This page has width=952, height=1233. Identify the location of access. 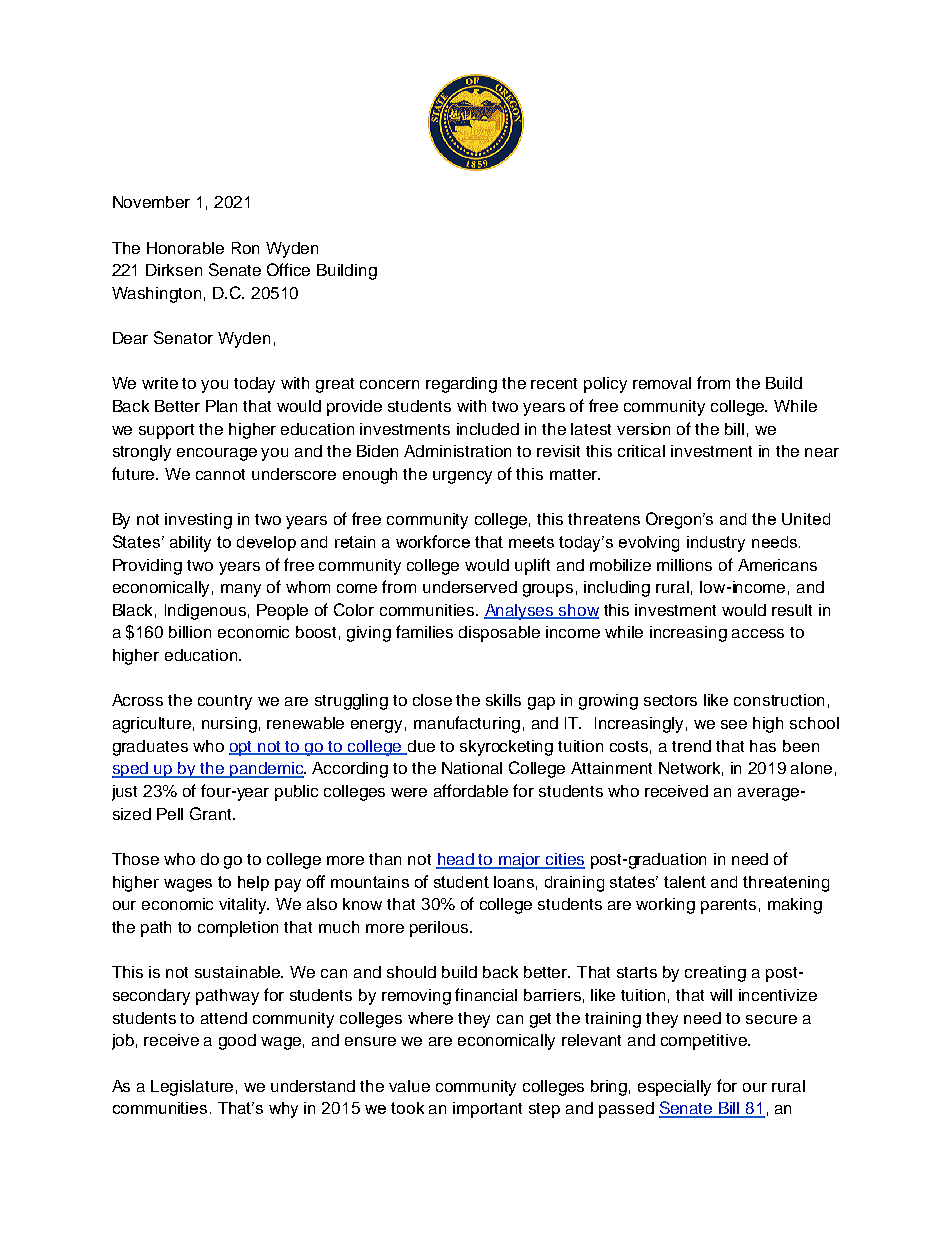
(758, 633).
